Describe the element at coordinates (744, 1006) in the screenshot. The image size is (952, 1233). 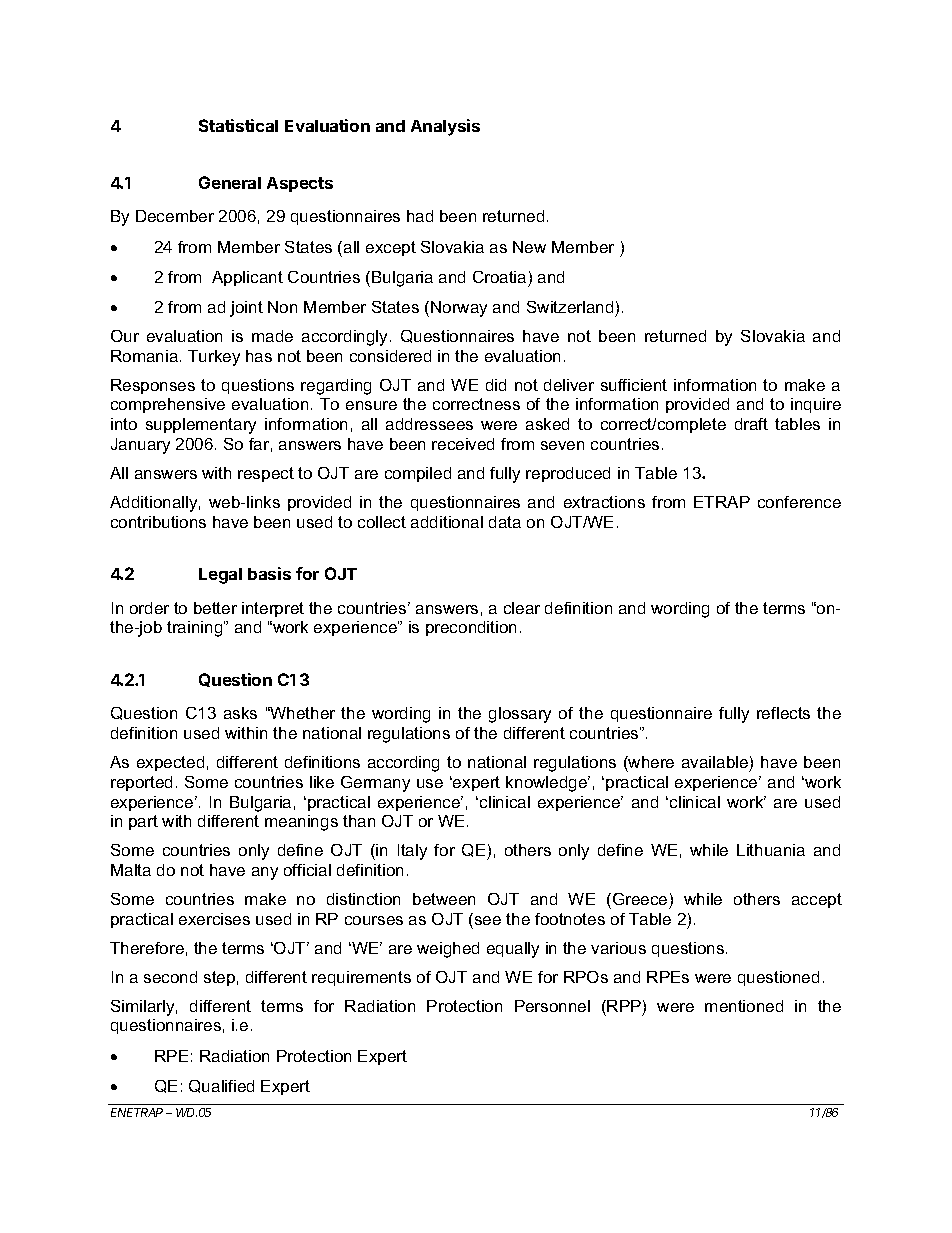
I see `mentioned` at that location.
